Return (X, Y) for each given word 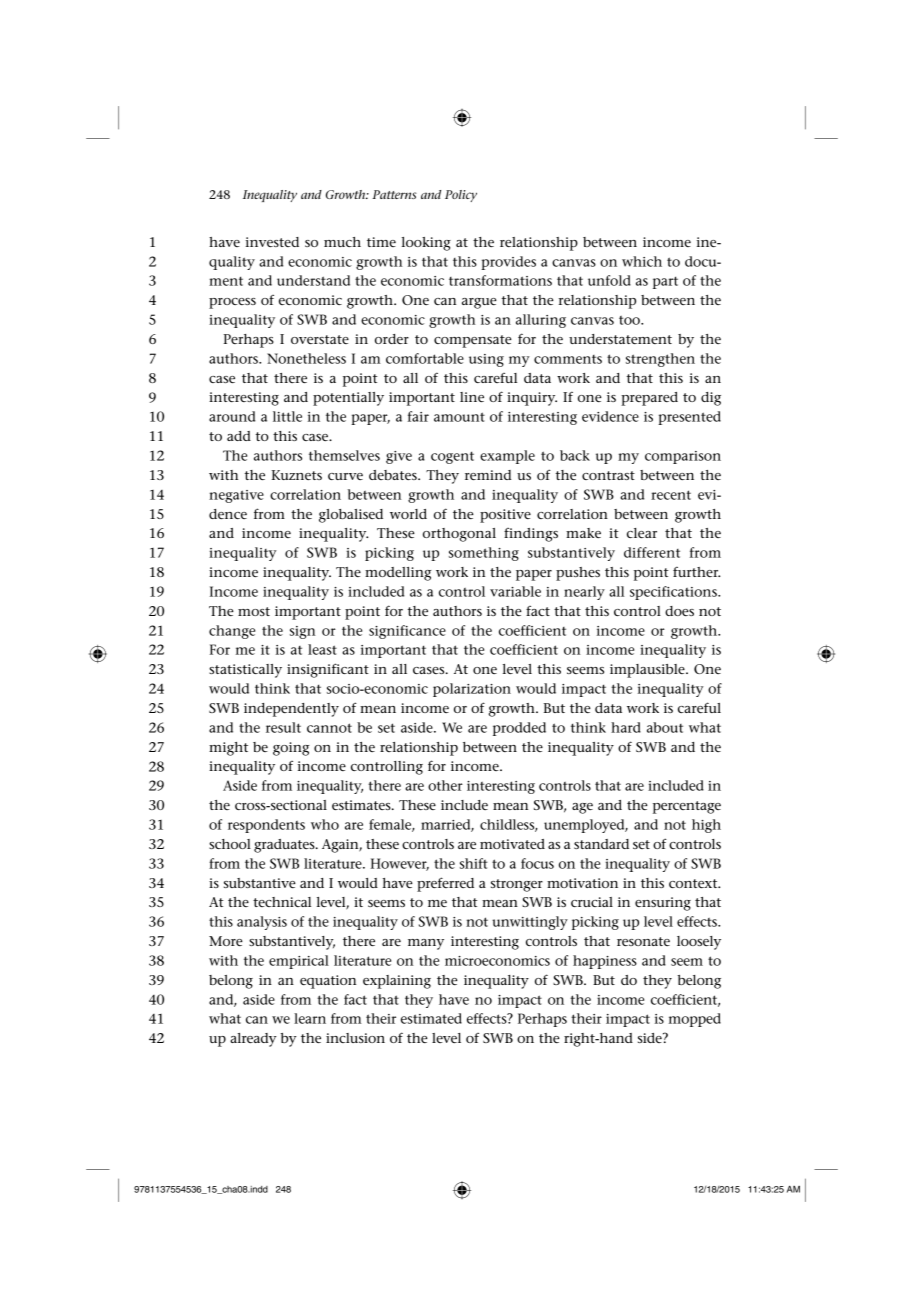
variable (515, 591)
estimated (431, 1018)
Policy (461, 196)
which (642, 261)
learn (310, 1018)
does (679, 611)
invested (272, 242)
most (254, 611)
